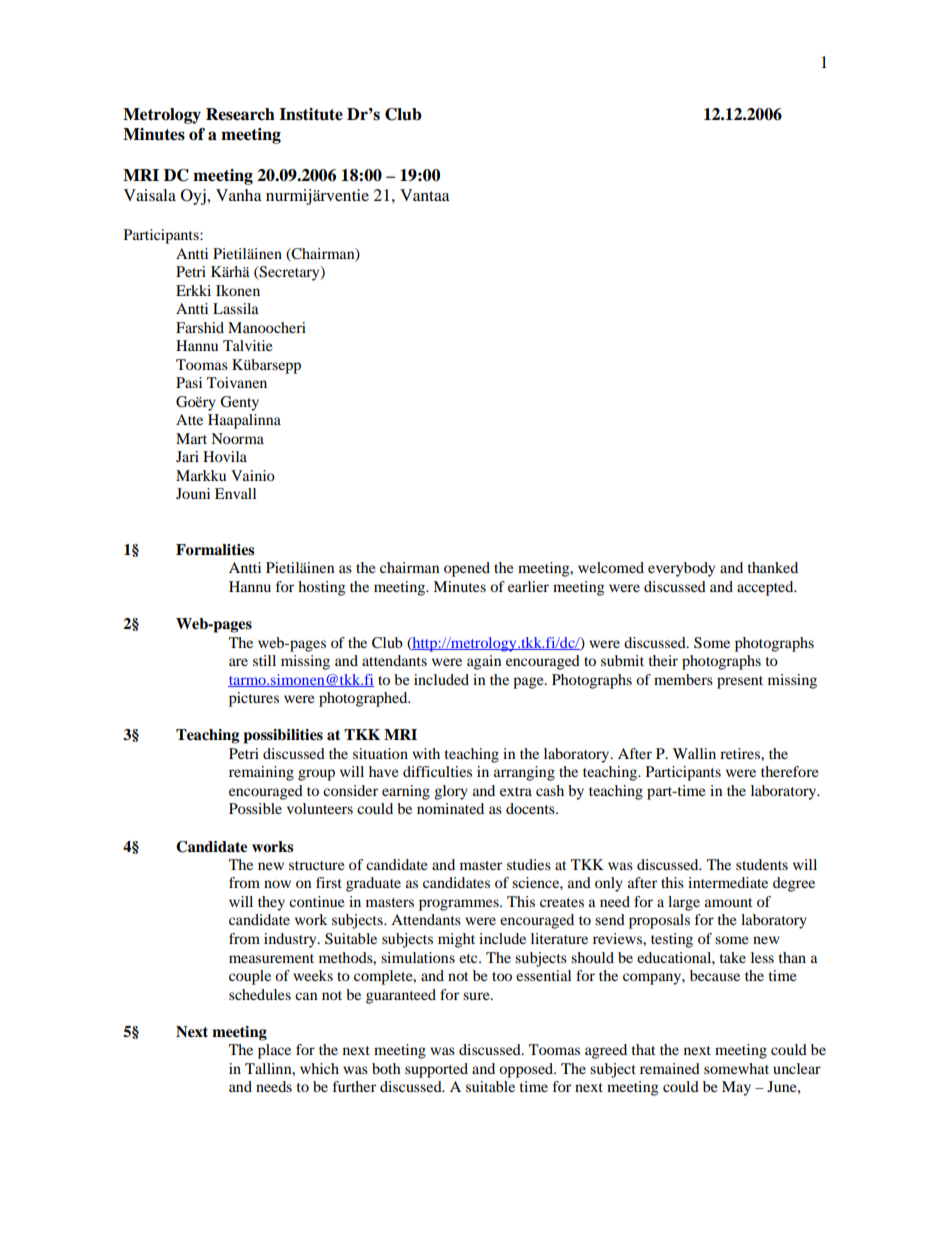 This document has width=952, height=1233. I want to click on earlier, so click(528, 586).
